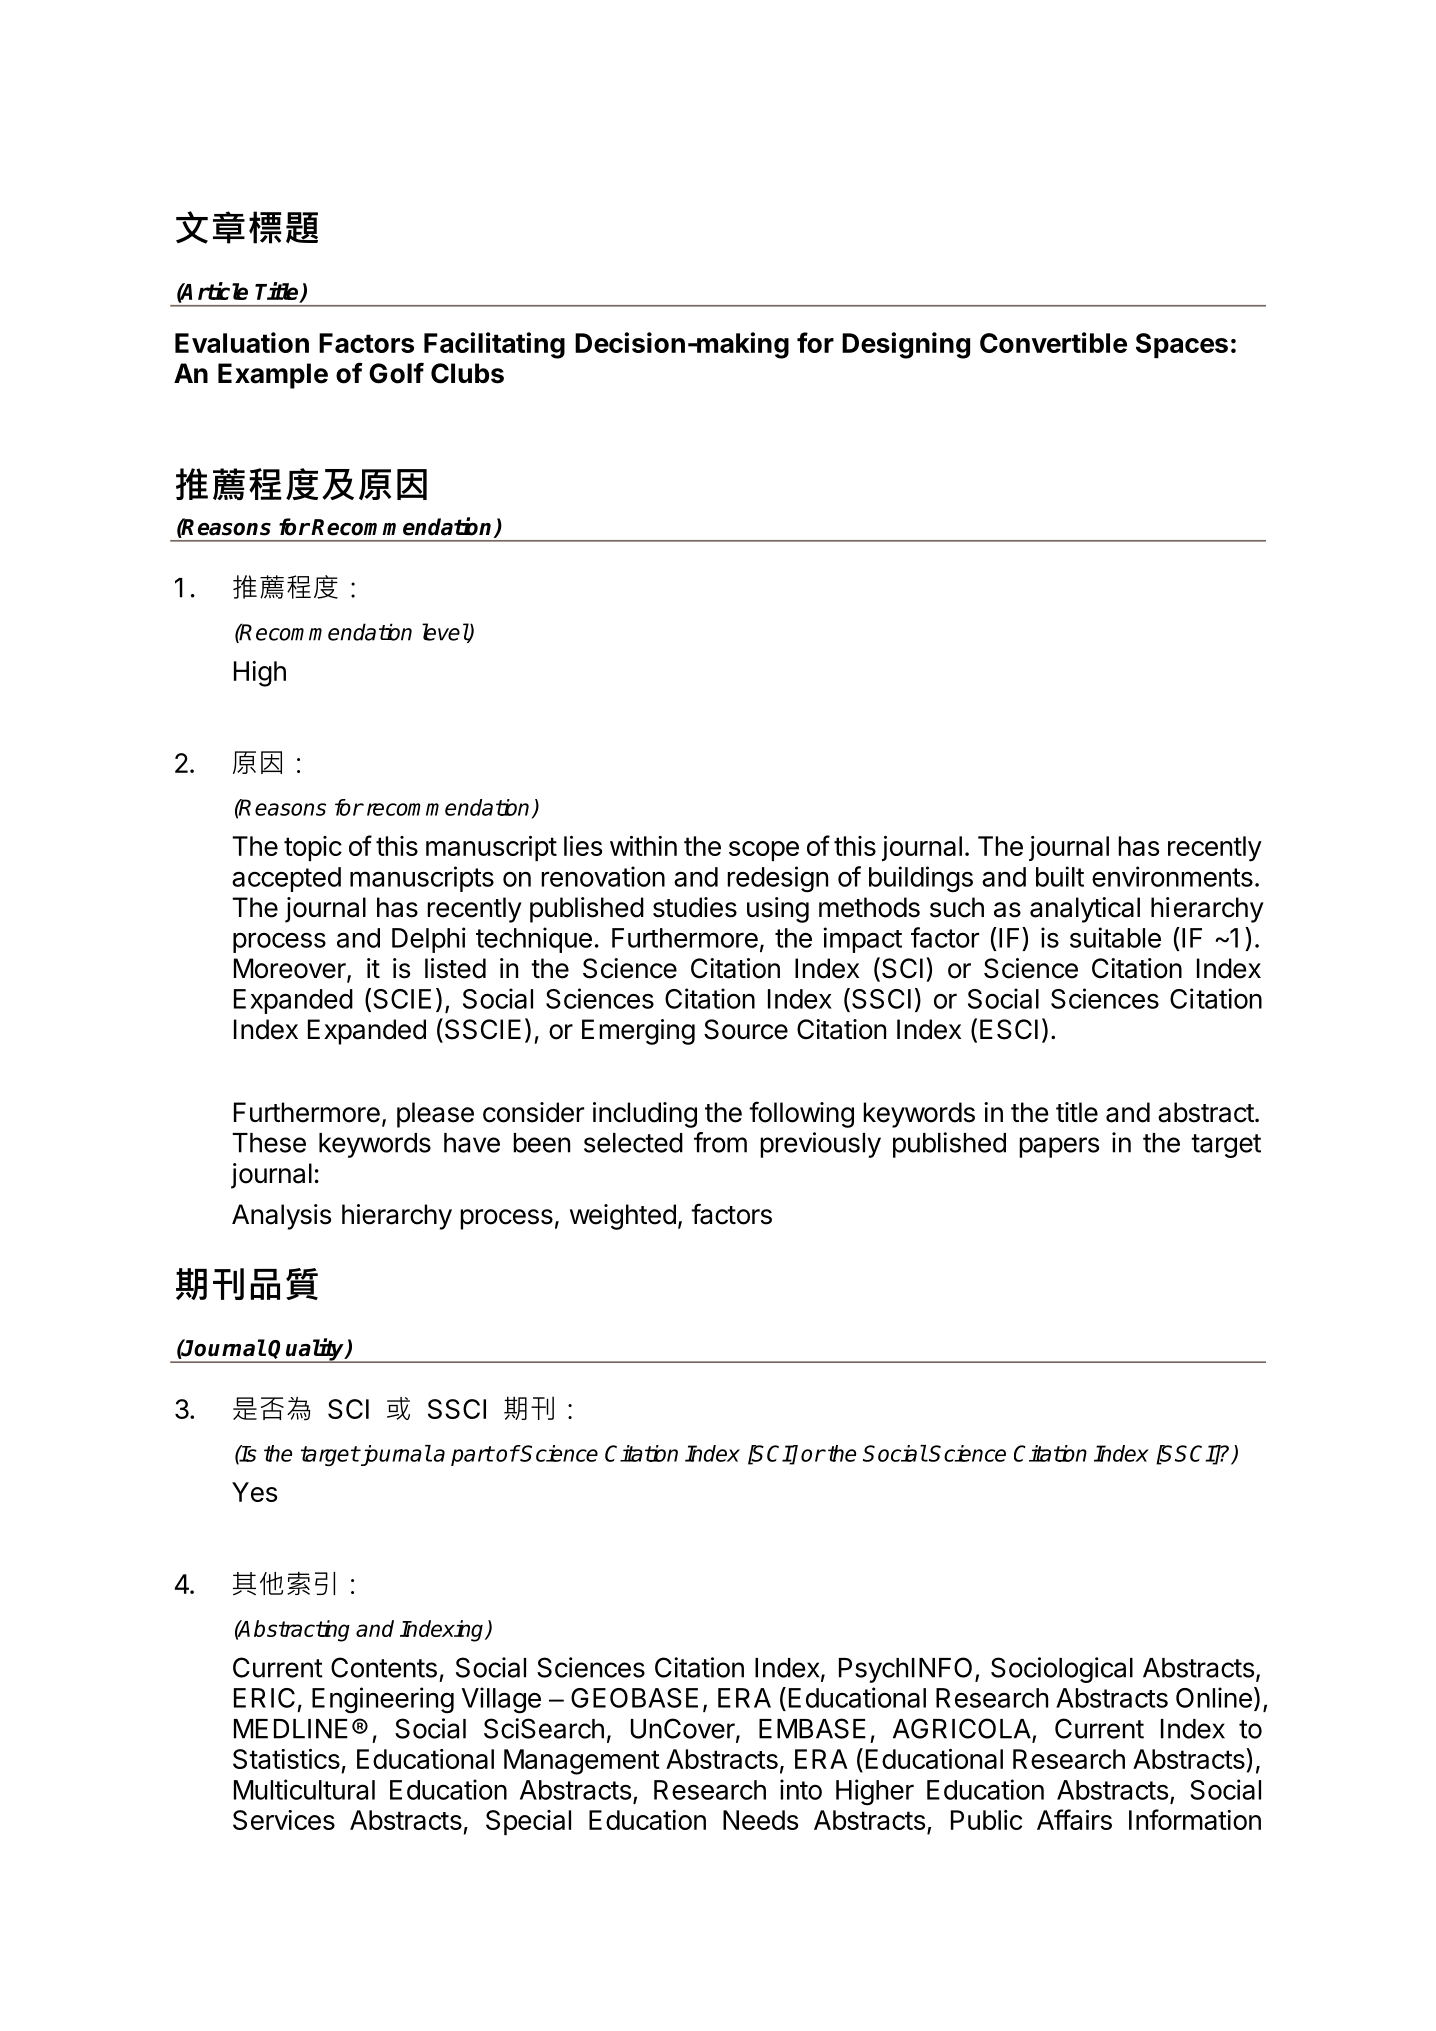 The image size is (1436, 2031). What do you see at coordinates (906, 345) in the page?
I see `Designing` at bounding box center [906, 345].
